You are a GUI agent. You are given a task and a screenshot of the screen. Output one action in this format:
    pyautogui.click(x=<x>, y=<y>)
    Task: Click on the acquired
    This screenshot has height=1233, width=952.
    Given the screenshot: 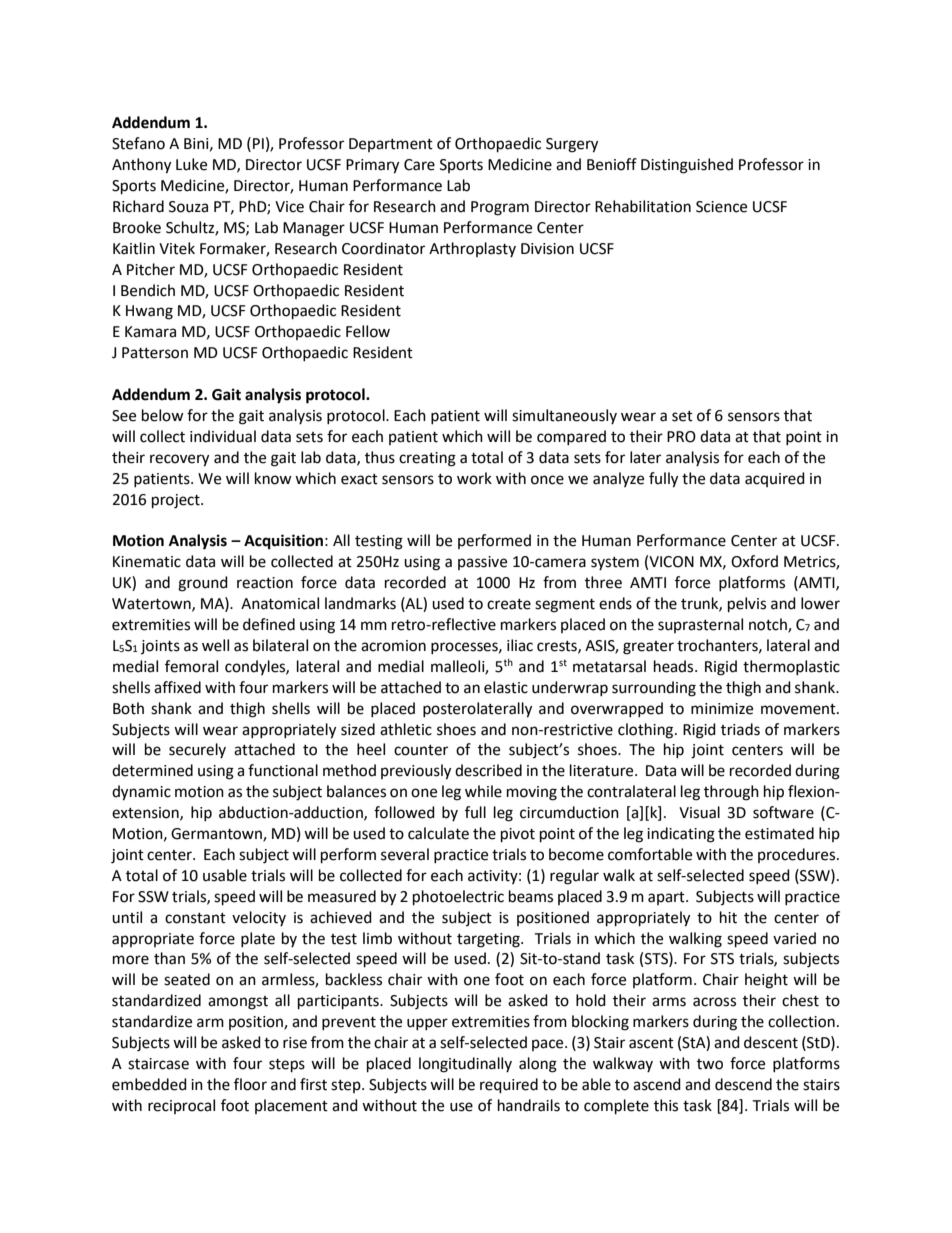 What is the action you would take?
    pyautogui.click(x=775, y=479)
